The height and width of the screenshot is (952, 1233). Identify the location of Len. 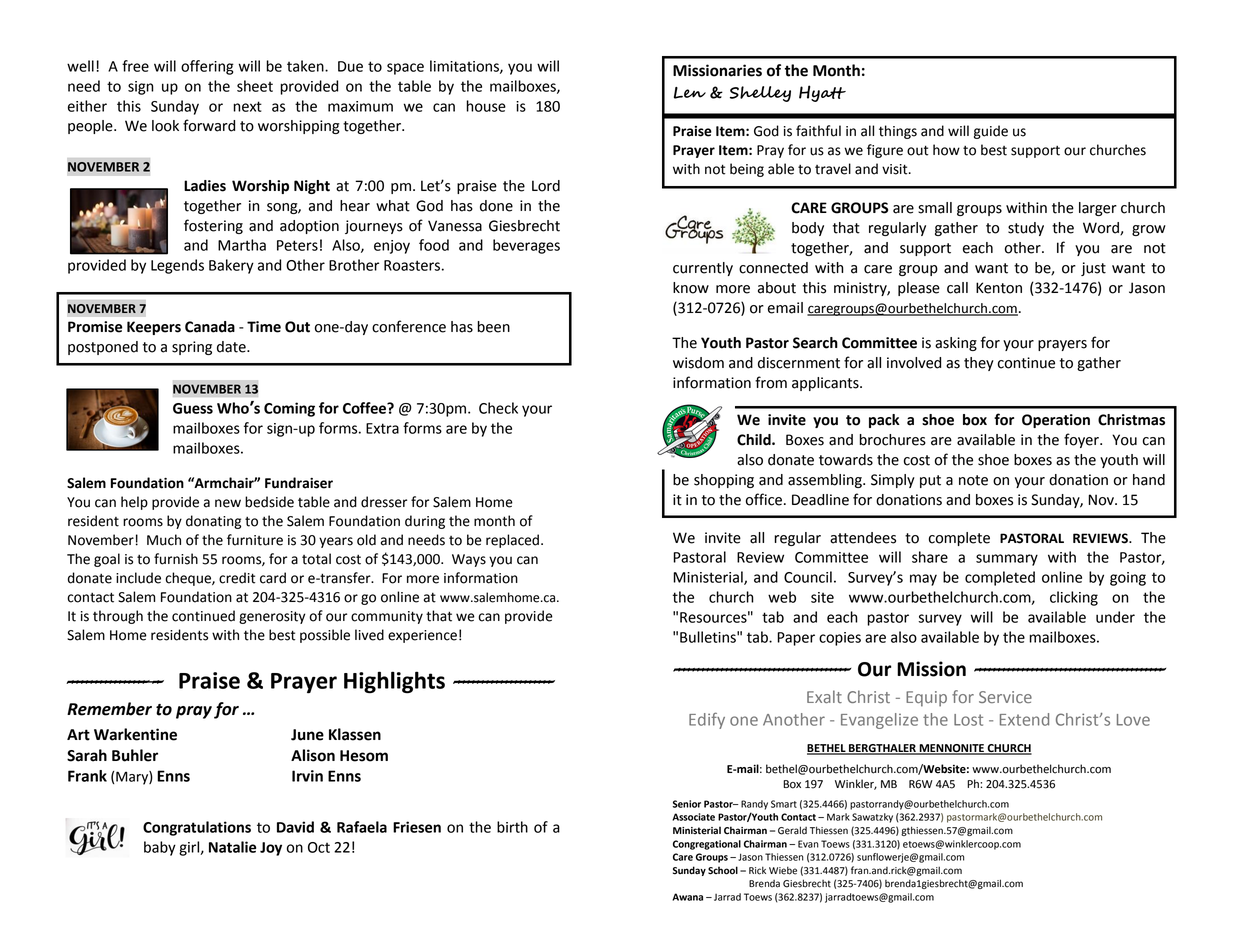
(690, 93).
